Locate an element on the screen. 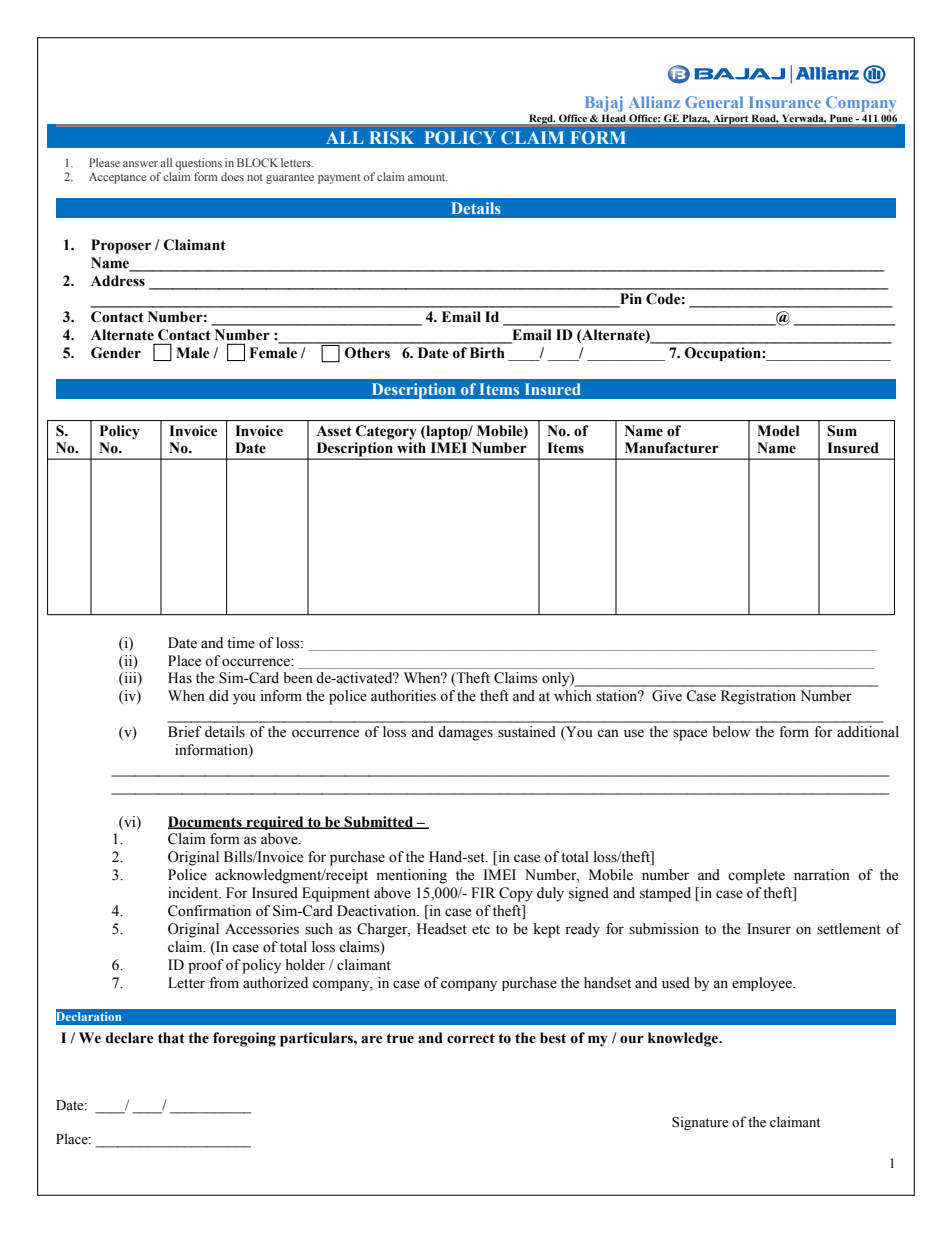 The height and width of the screenshot is (1233, 952). damages is located at coordinates (465, 733).
